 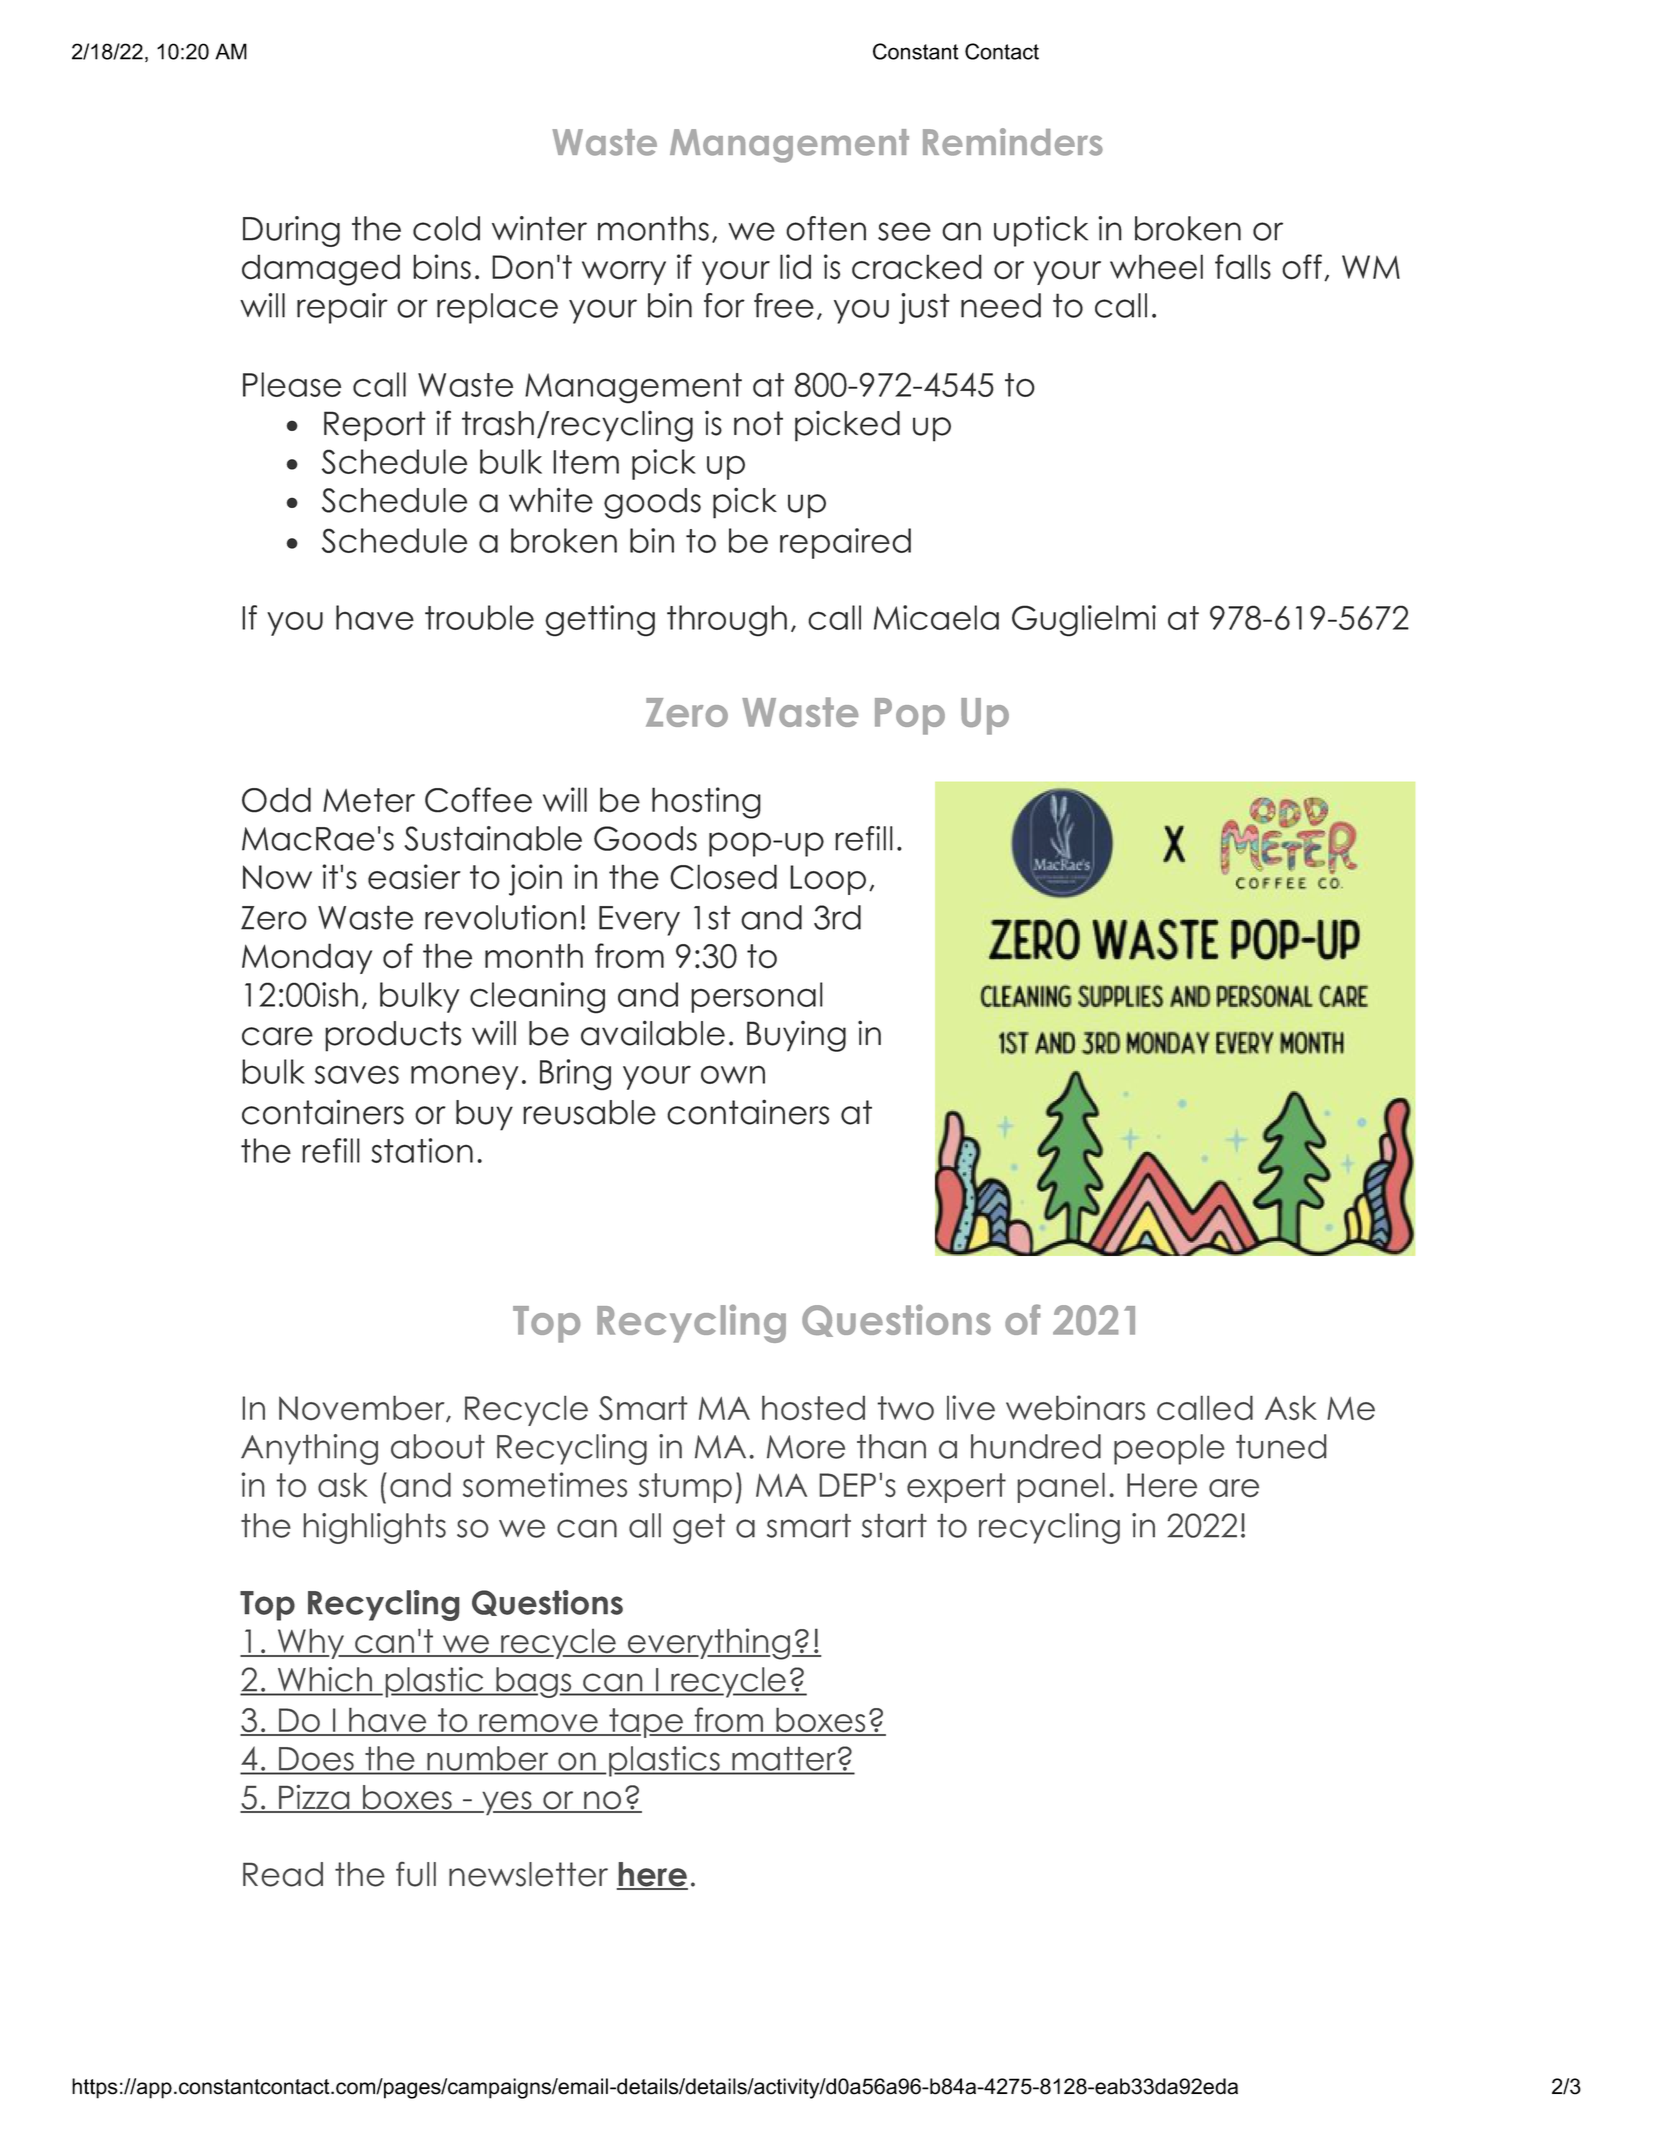 I want to click on Micaela, so click(x=936, y=617).
